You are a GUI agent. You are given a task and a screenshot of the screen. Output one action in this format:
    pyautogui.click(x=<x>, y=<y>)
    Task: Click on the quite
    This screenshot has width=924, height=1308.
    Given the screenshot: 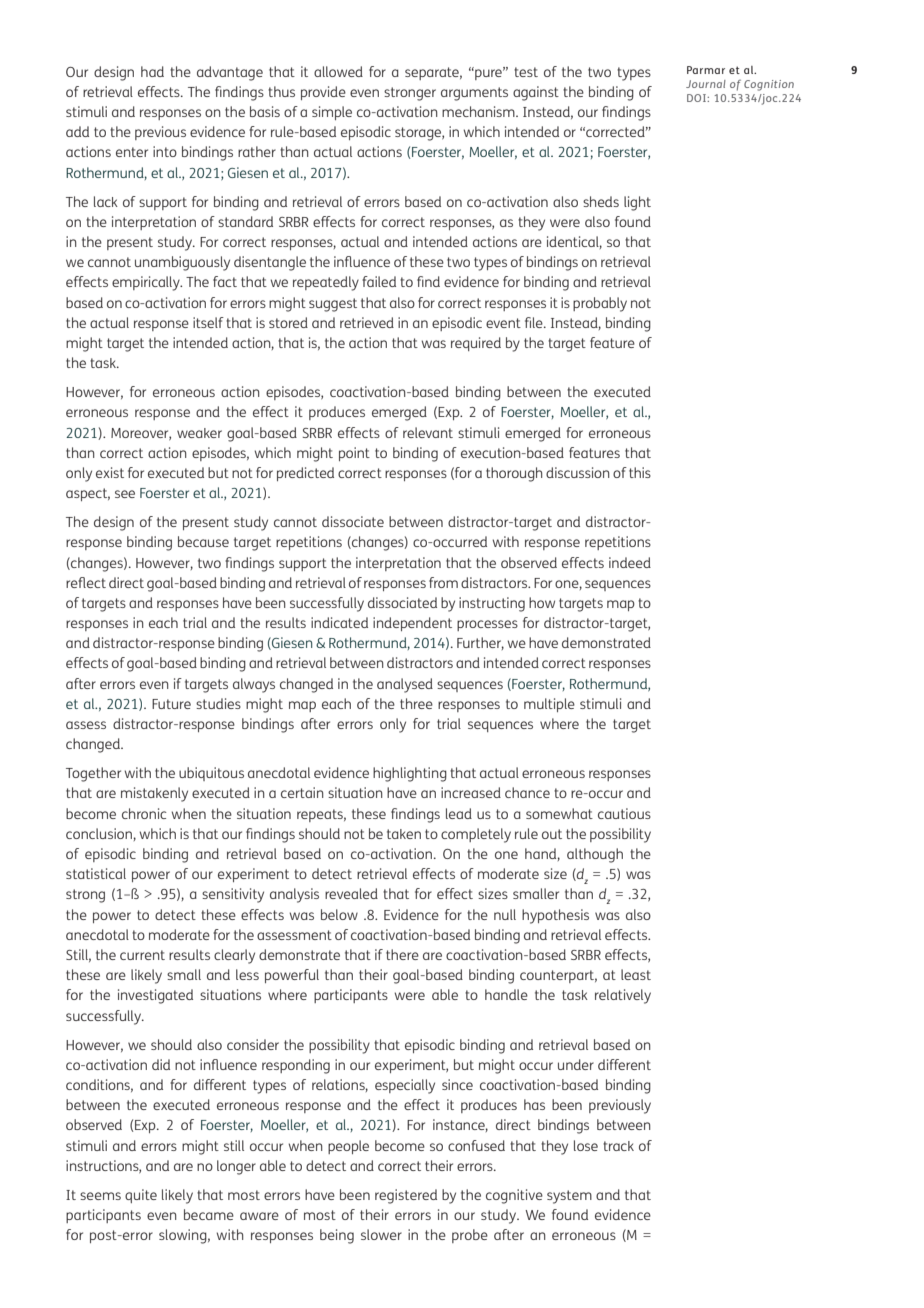 What is the action you would take?
    pyautogui.click(x=141, y=1196)
